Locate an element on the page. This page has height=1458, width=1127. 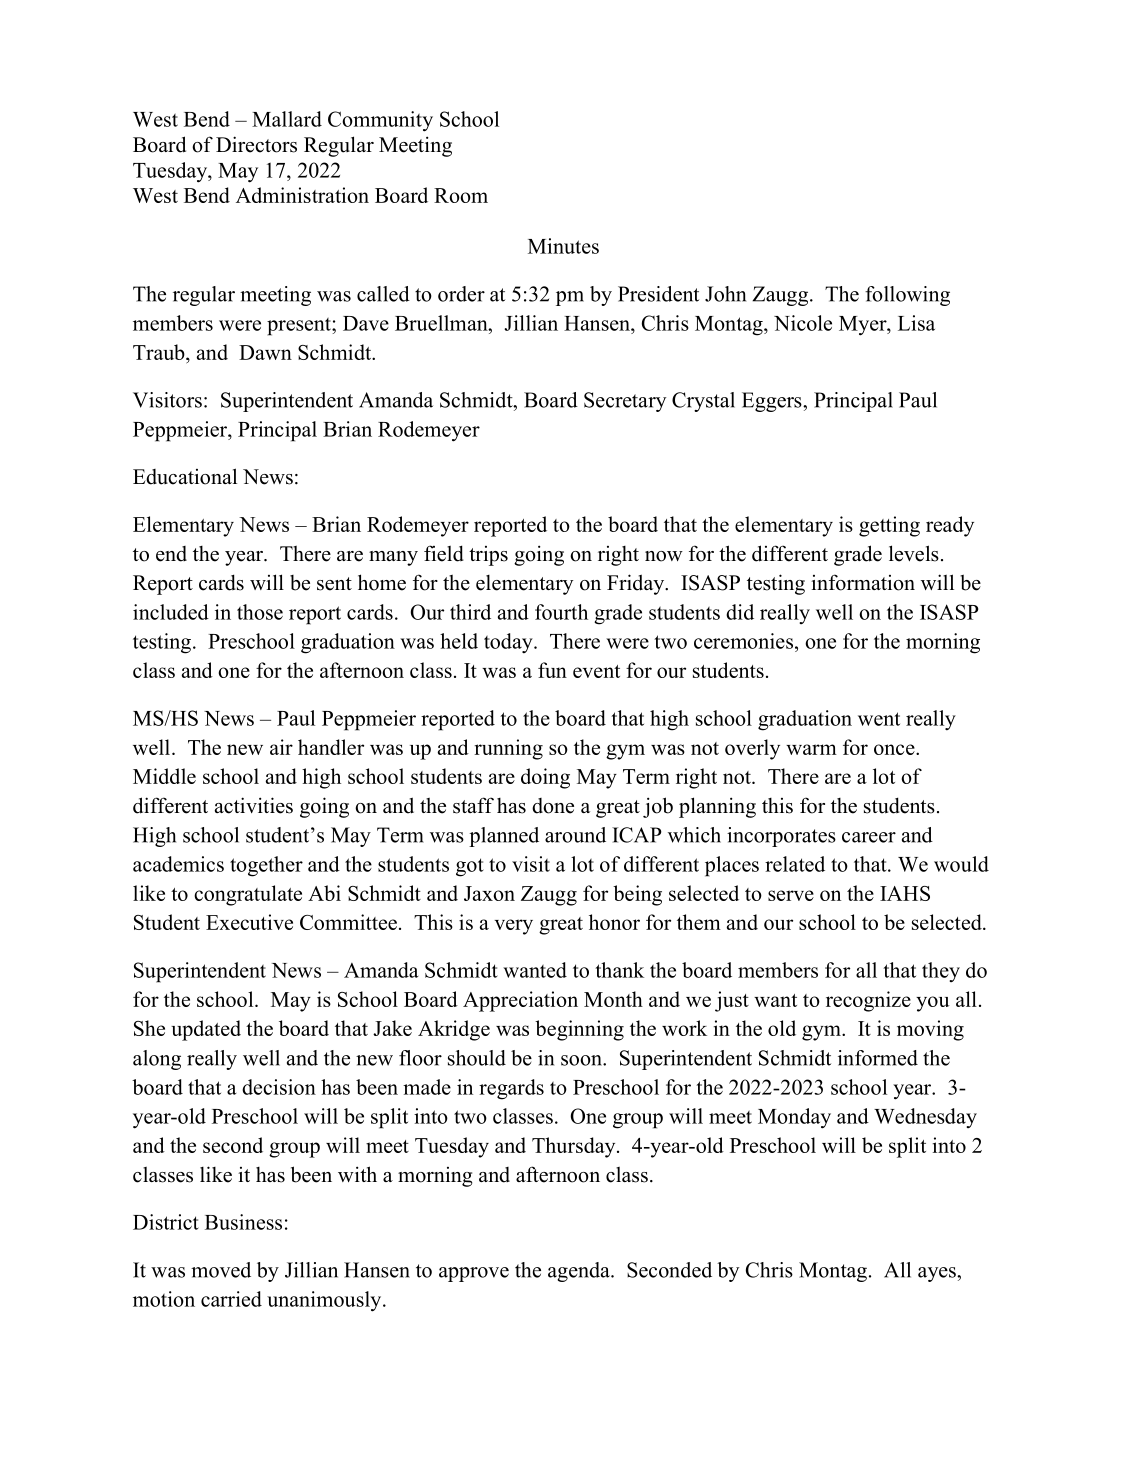
Directors is located at coordinates (256, 144).
